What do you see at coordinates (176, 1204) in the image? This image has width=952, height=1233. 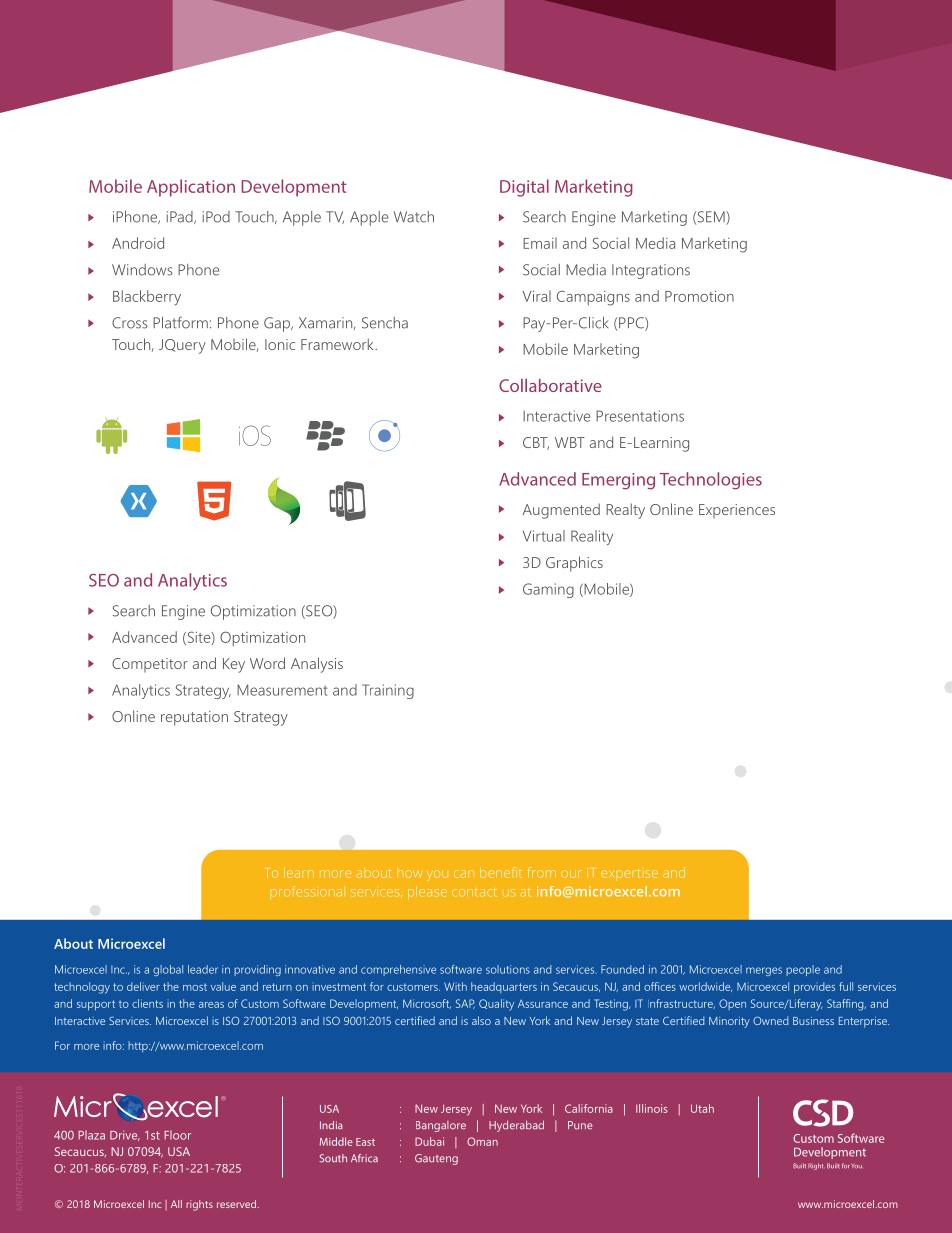 I see `All` at bounding box center [176, 1204].
